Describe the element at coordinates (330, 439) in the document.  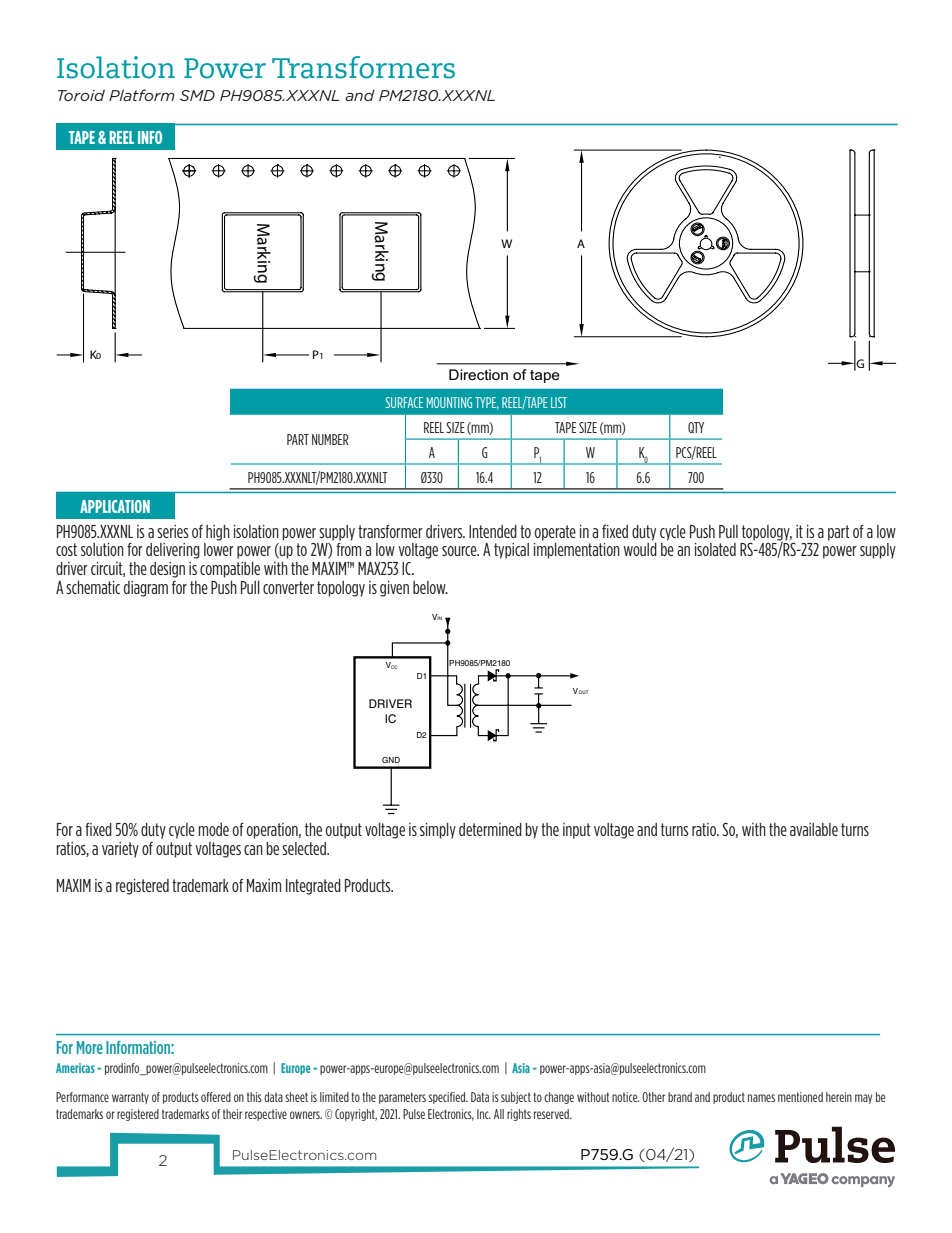
I see `NUMBER` at that location.
